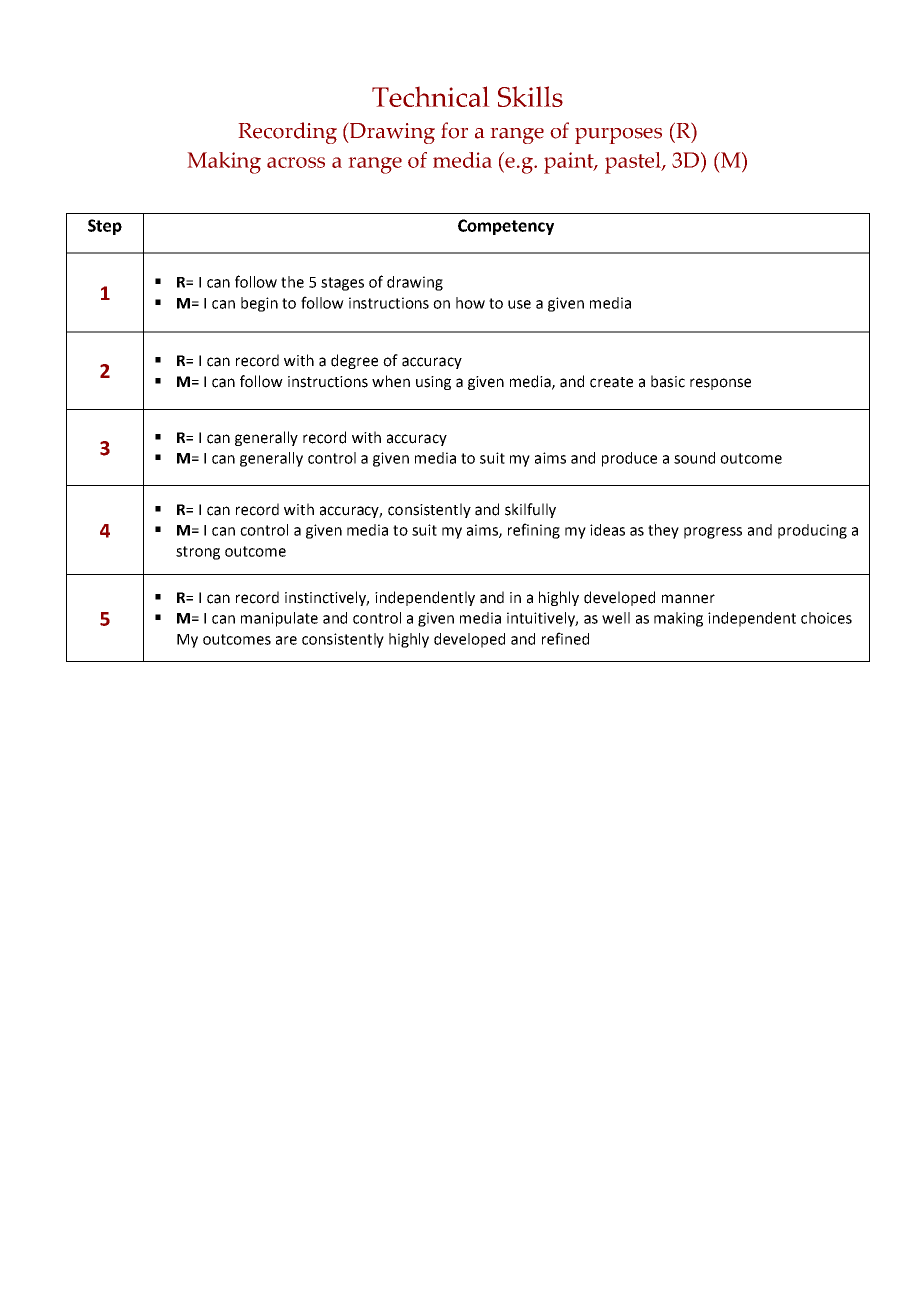 This page has width=924, height=1308. Describe the element at coordinates (354, 361) in the page. I see `degree` at that location.
